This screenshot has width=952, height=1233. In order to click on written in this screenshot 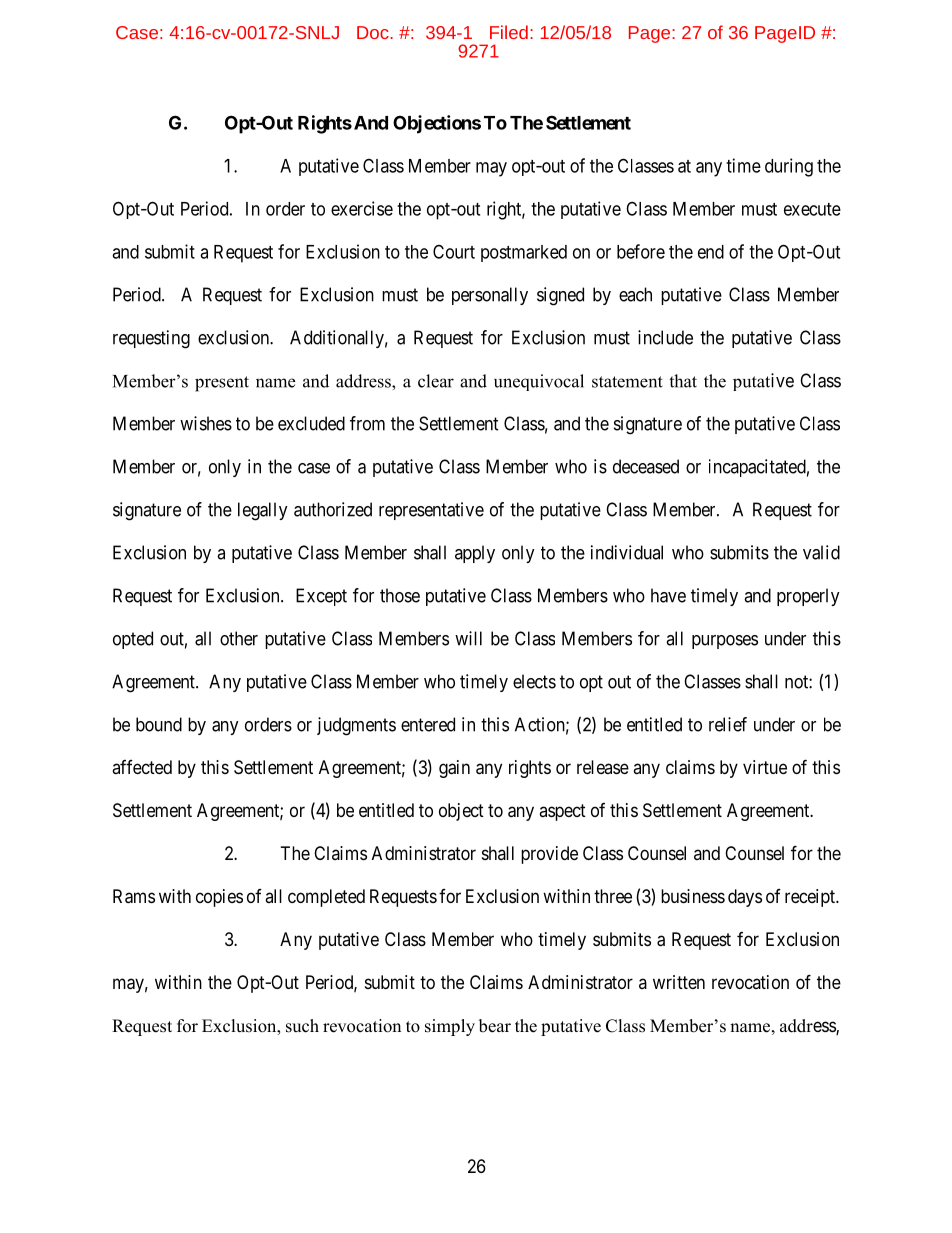, I will do `click(679, 982)`.
